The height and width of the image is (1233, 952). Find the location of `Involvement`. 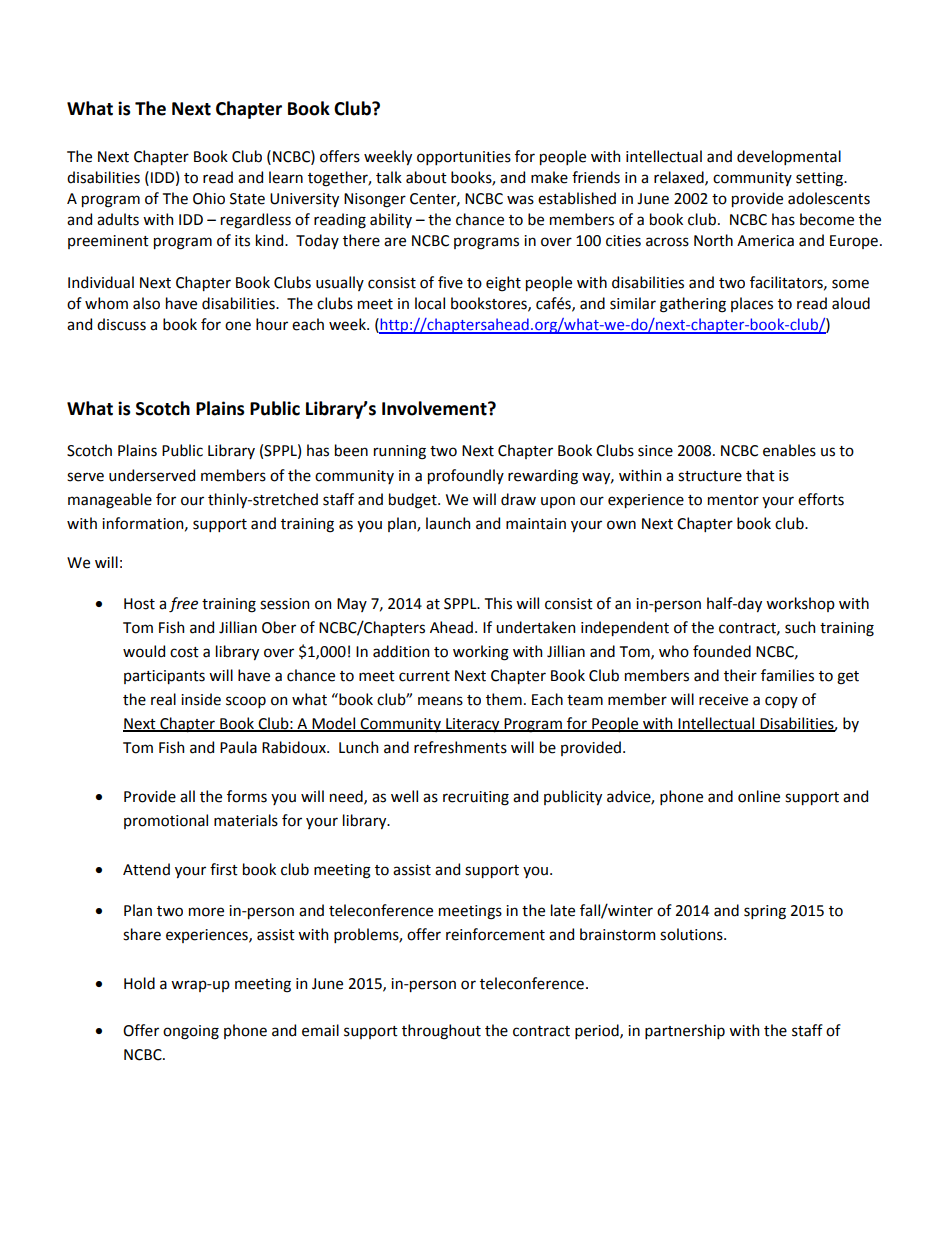

Involvement is located at coordinates (435, 408).
